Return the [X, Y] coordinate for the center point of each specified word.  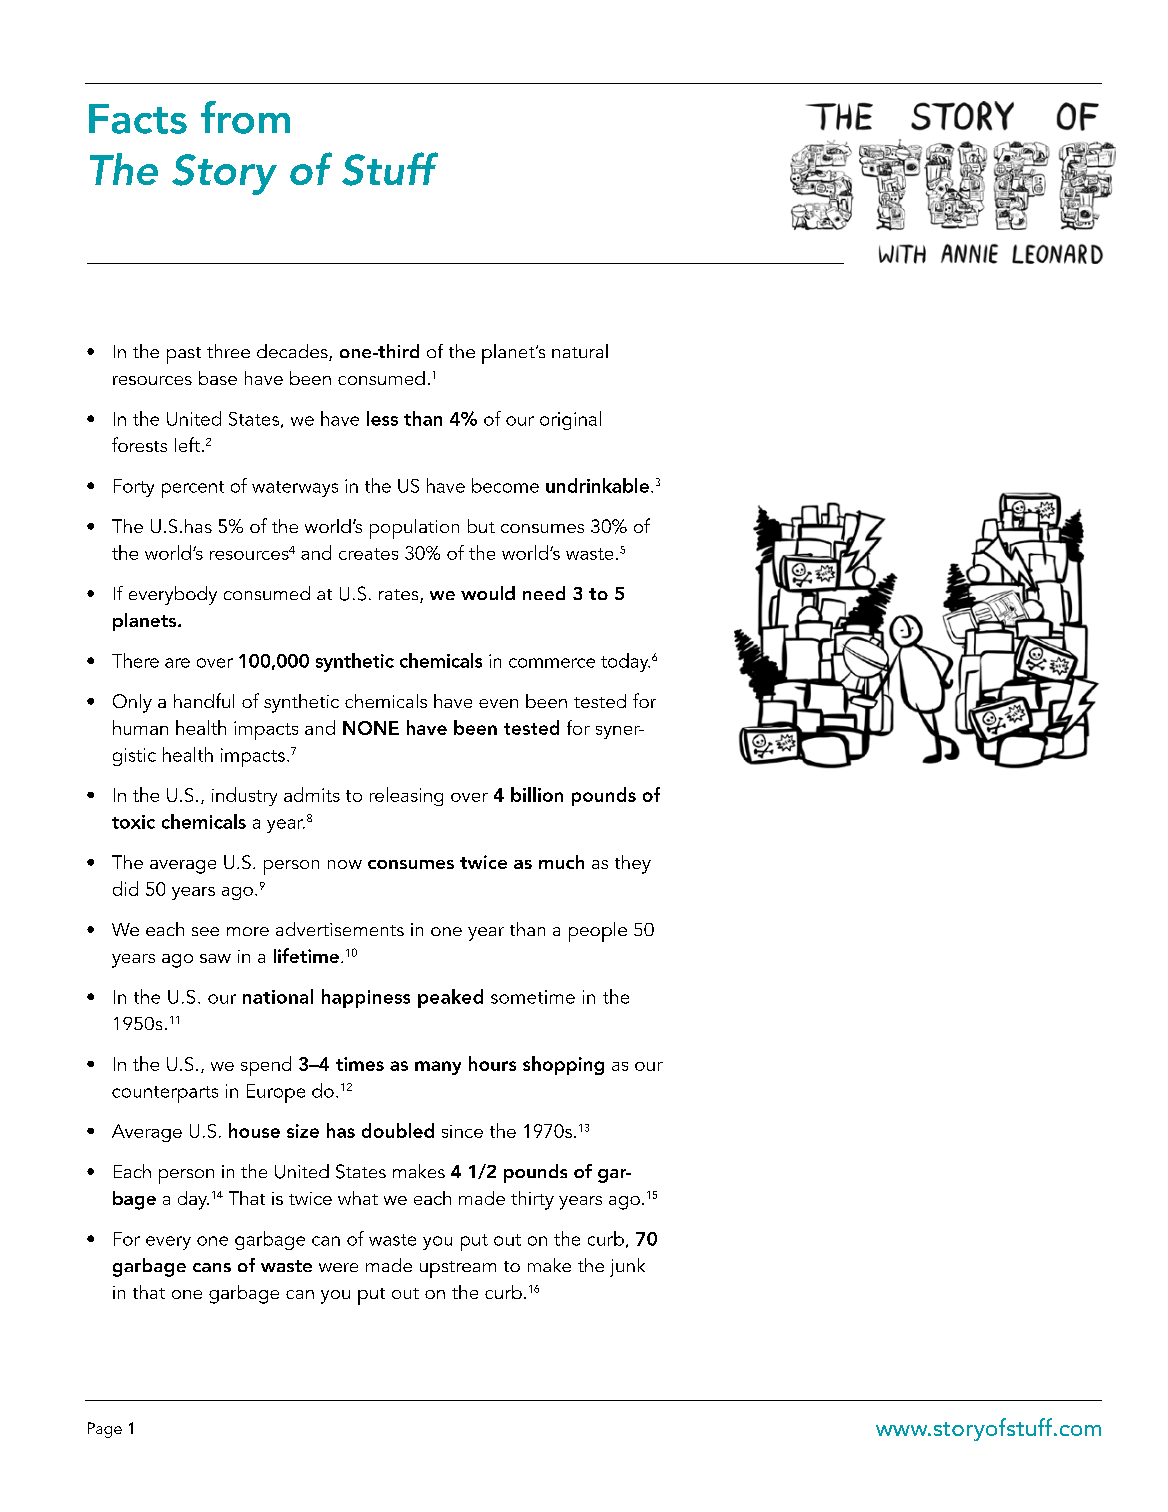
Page [105, 1430]
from [245, 117]
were [338, 1267]
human [140, 727]
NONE [371, 728]
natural [580, 351]
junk [627, 1267]
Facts [138, 119]
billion [537, 794]
